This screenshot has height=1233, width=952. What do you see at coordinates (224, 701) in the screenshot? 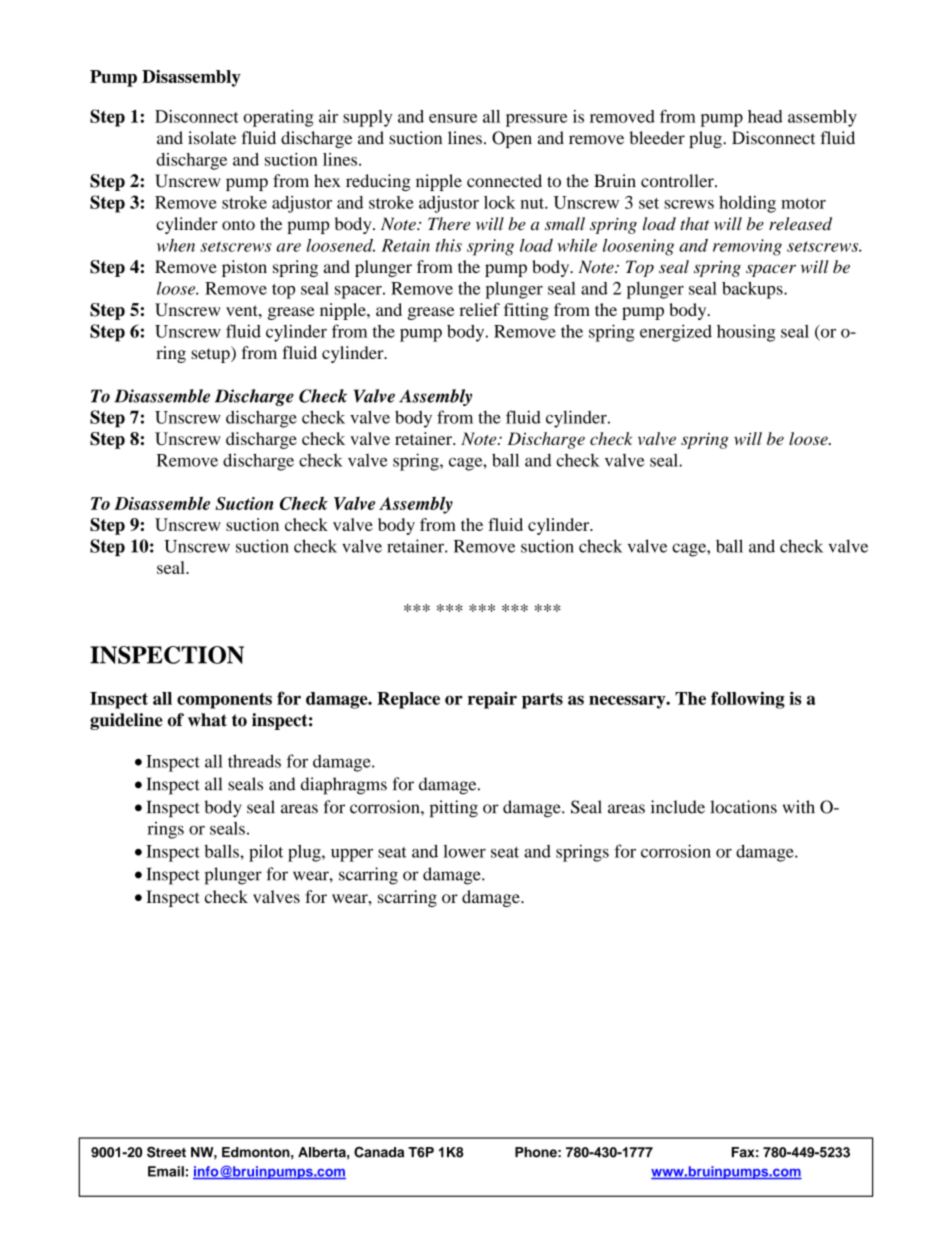
I see `components` at bounding box center [224, 701].
